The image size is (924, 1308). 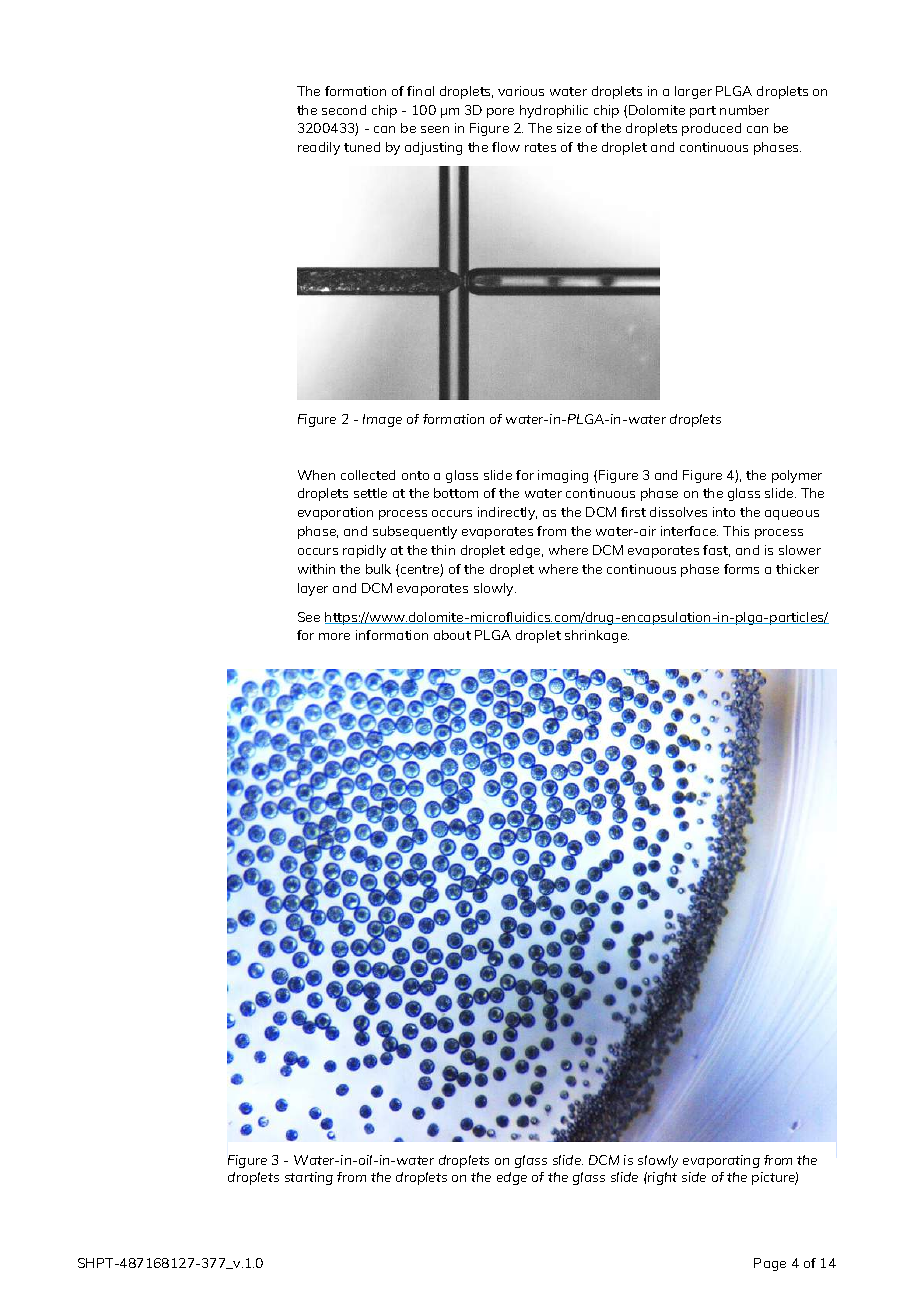 What do you see at coordinates (554, 111) in the page?
I see `hydrophilic` at bounding box center [554, 111].
